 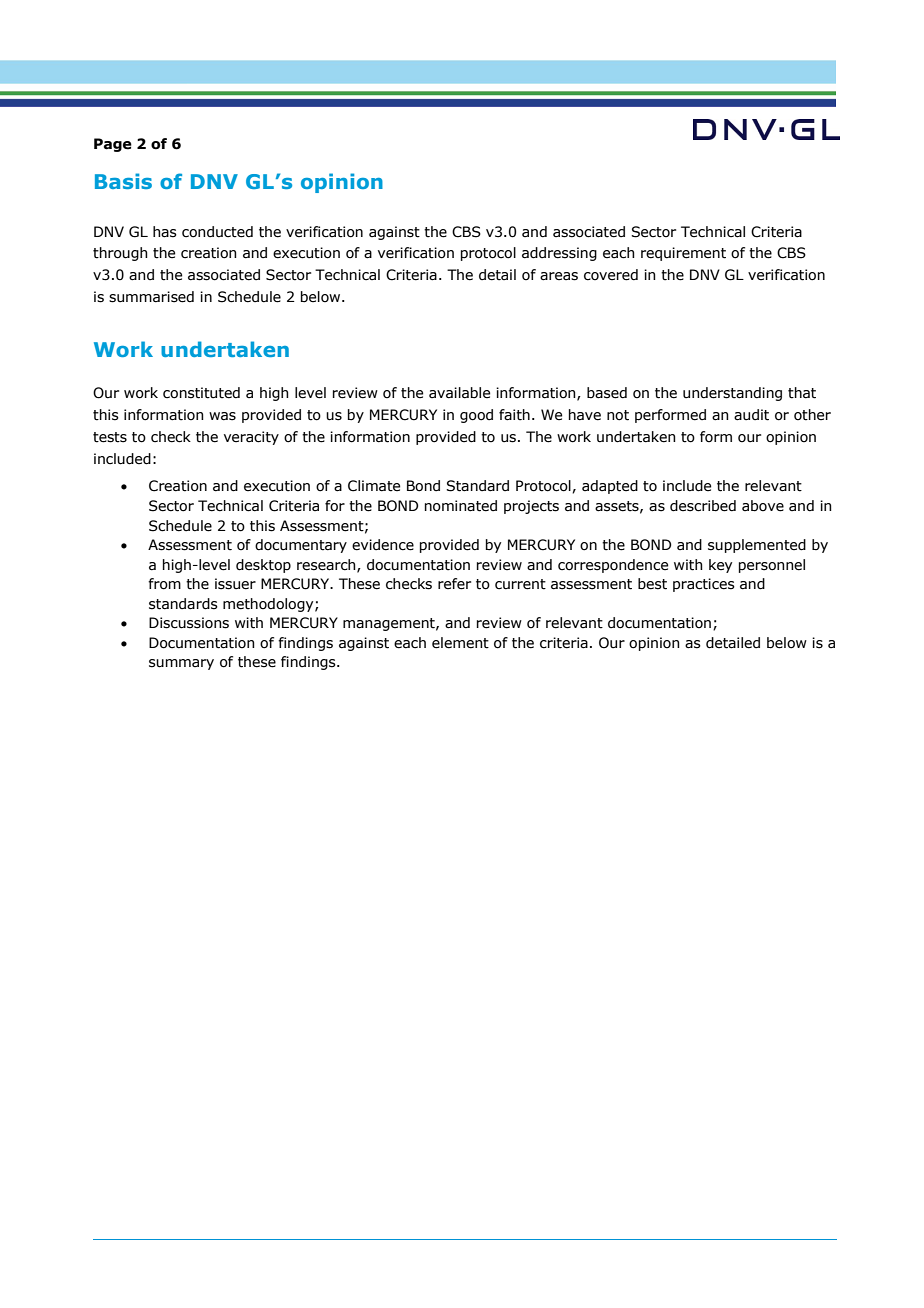 What do you see at coordinates (123, 181) in the document?
I see `Basis` at bounding box center [123, 181].
